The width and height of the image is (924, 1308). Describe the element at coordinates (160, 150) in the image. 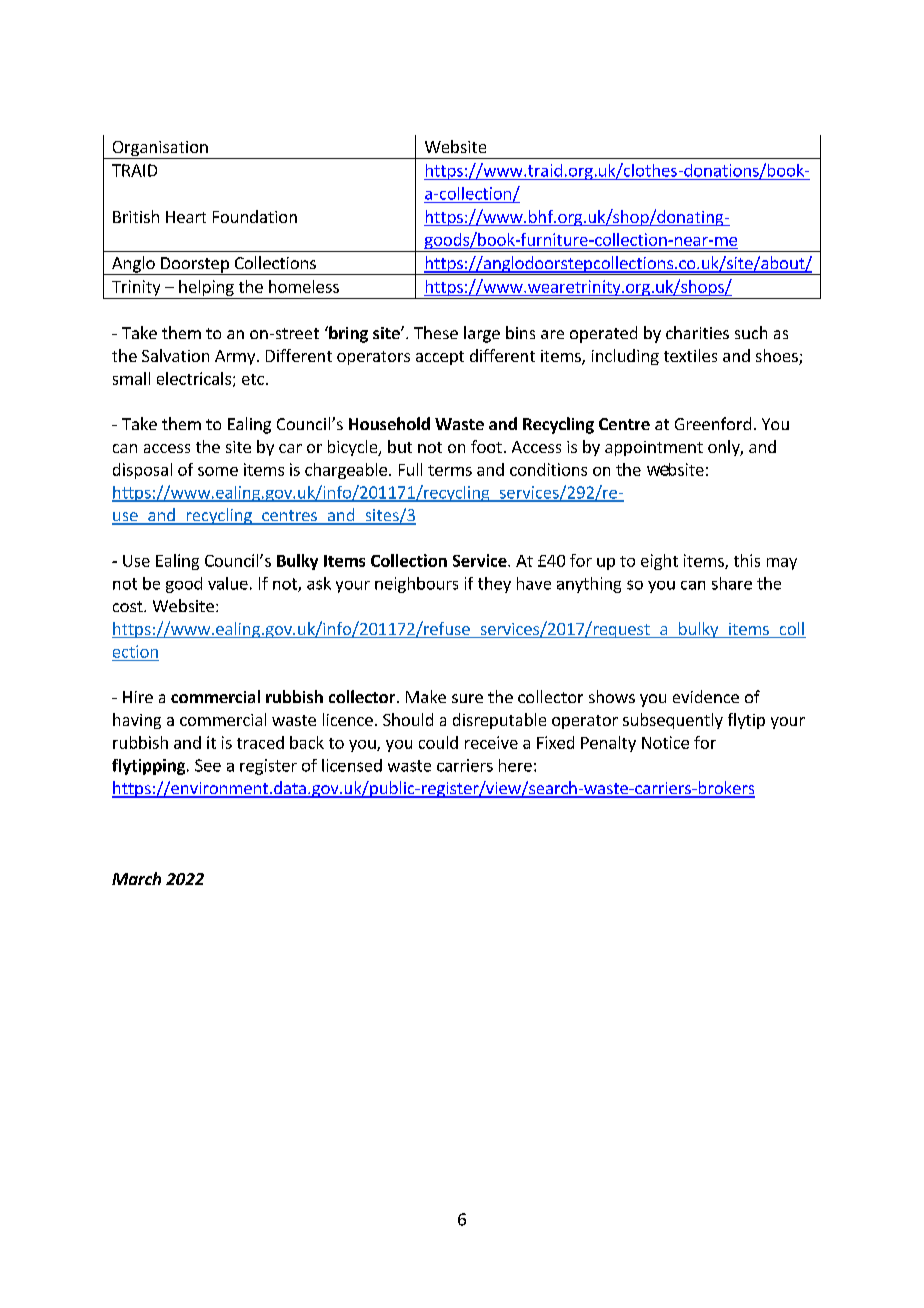

I see `Organisation` at that location.
